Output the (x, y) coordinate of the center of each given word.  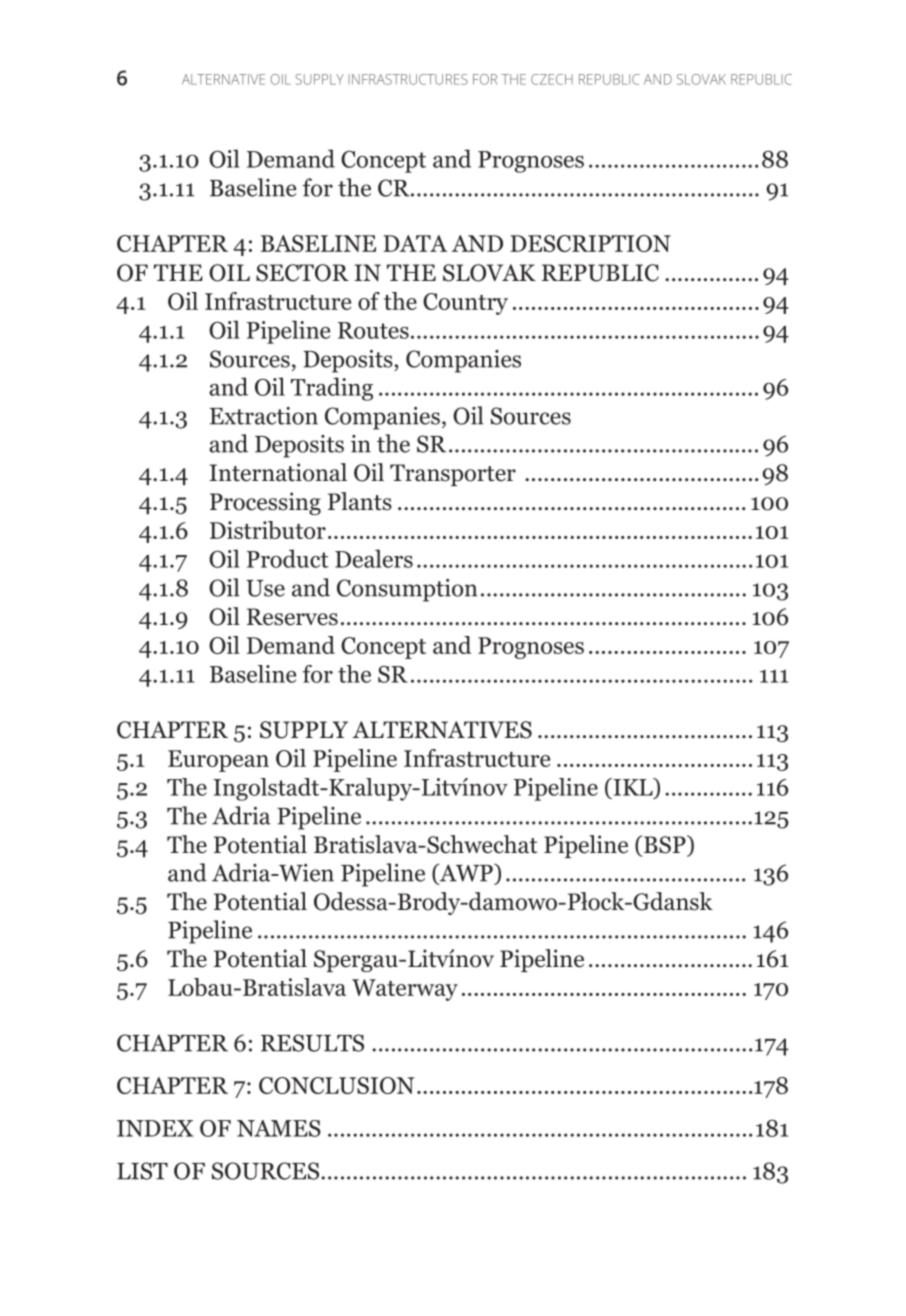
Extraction (264, 416)
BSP (665, 845)
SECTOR (302, 273)
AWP (466, 873)
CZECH (552, 79)
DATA (415, 243)
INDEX (155, 1128)
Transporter (453, 475)
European (218, 761)
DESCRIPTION (590, 243)
